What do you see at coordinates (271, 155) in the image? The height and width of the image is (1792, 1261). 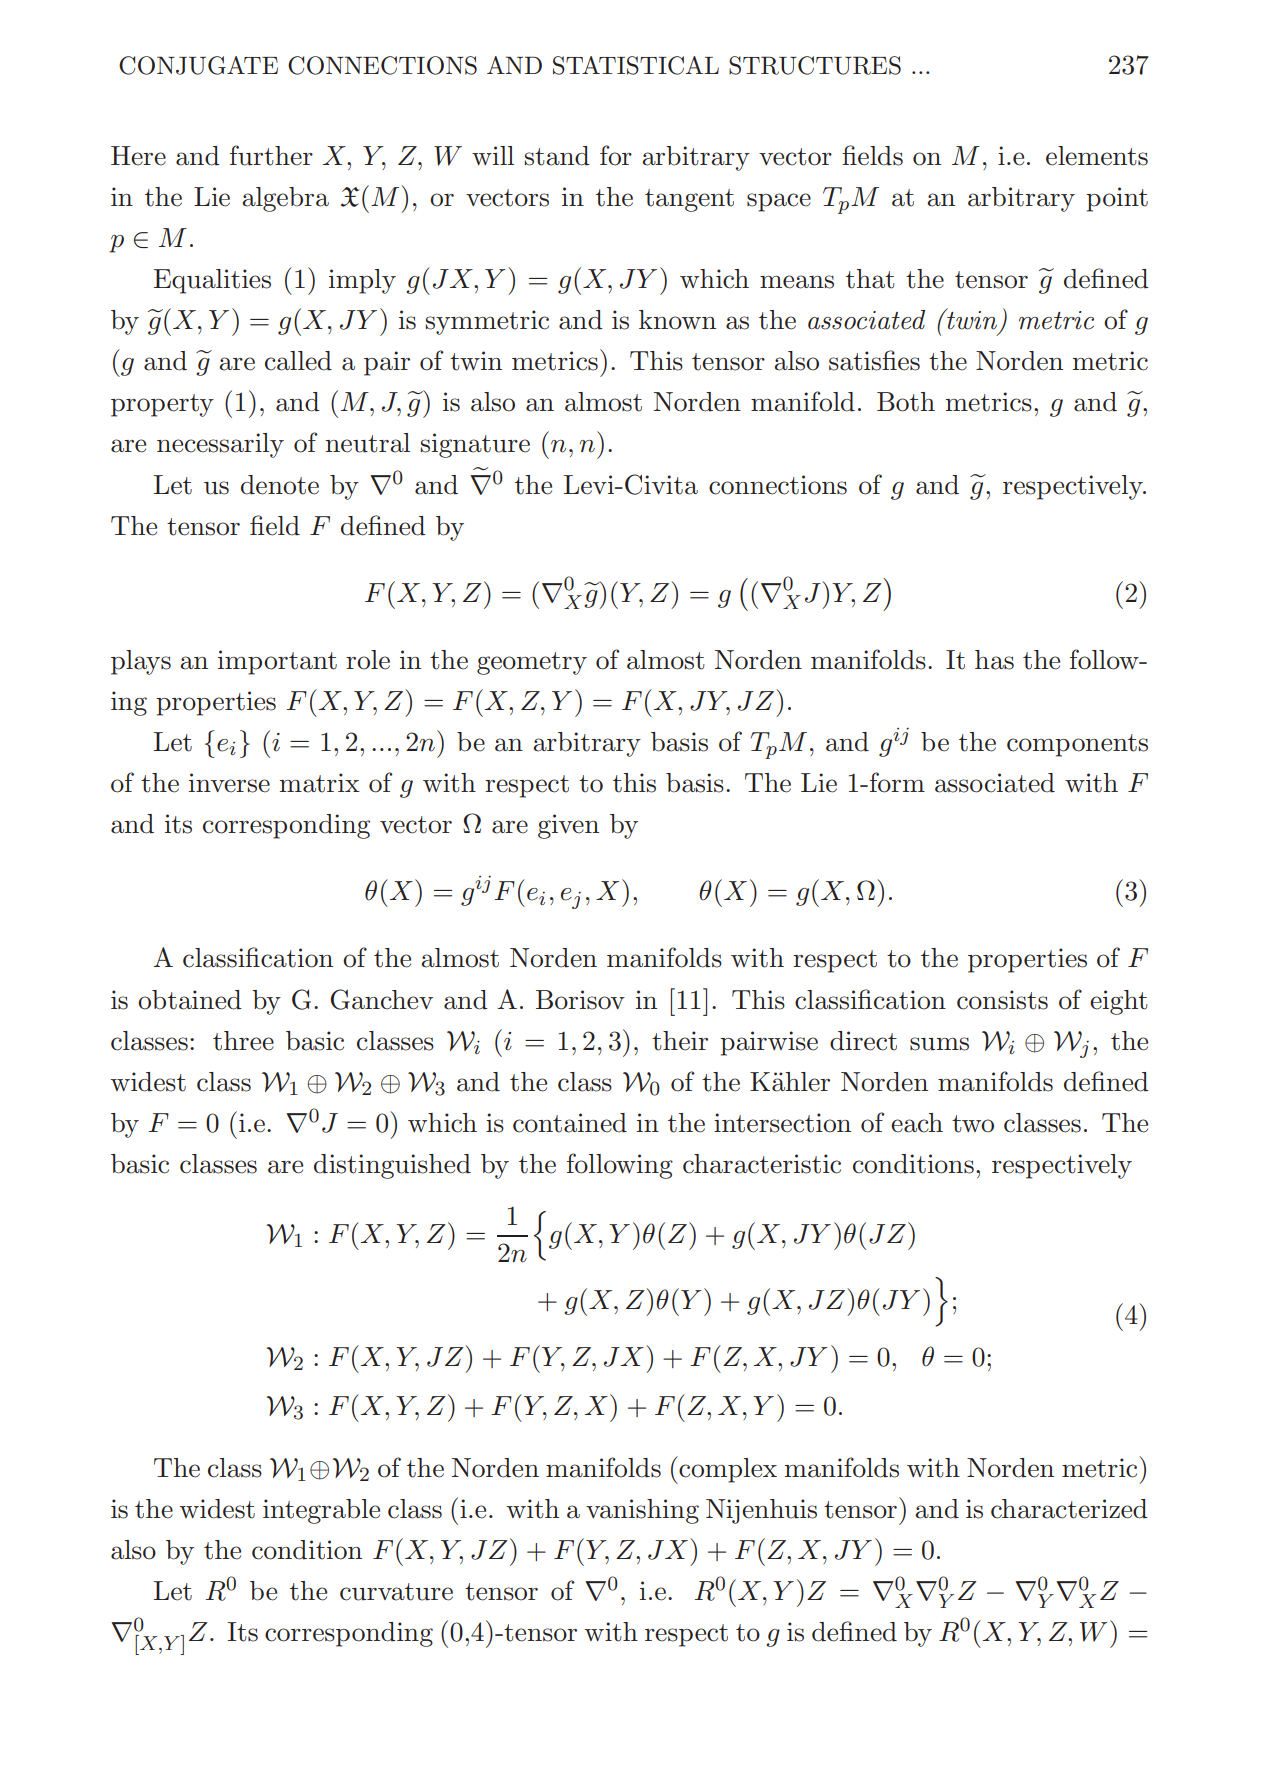 I see `further` at bounding box center [271, 155].
